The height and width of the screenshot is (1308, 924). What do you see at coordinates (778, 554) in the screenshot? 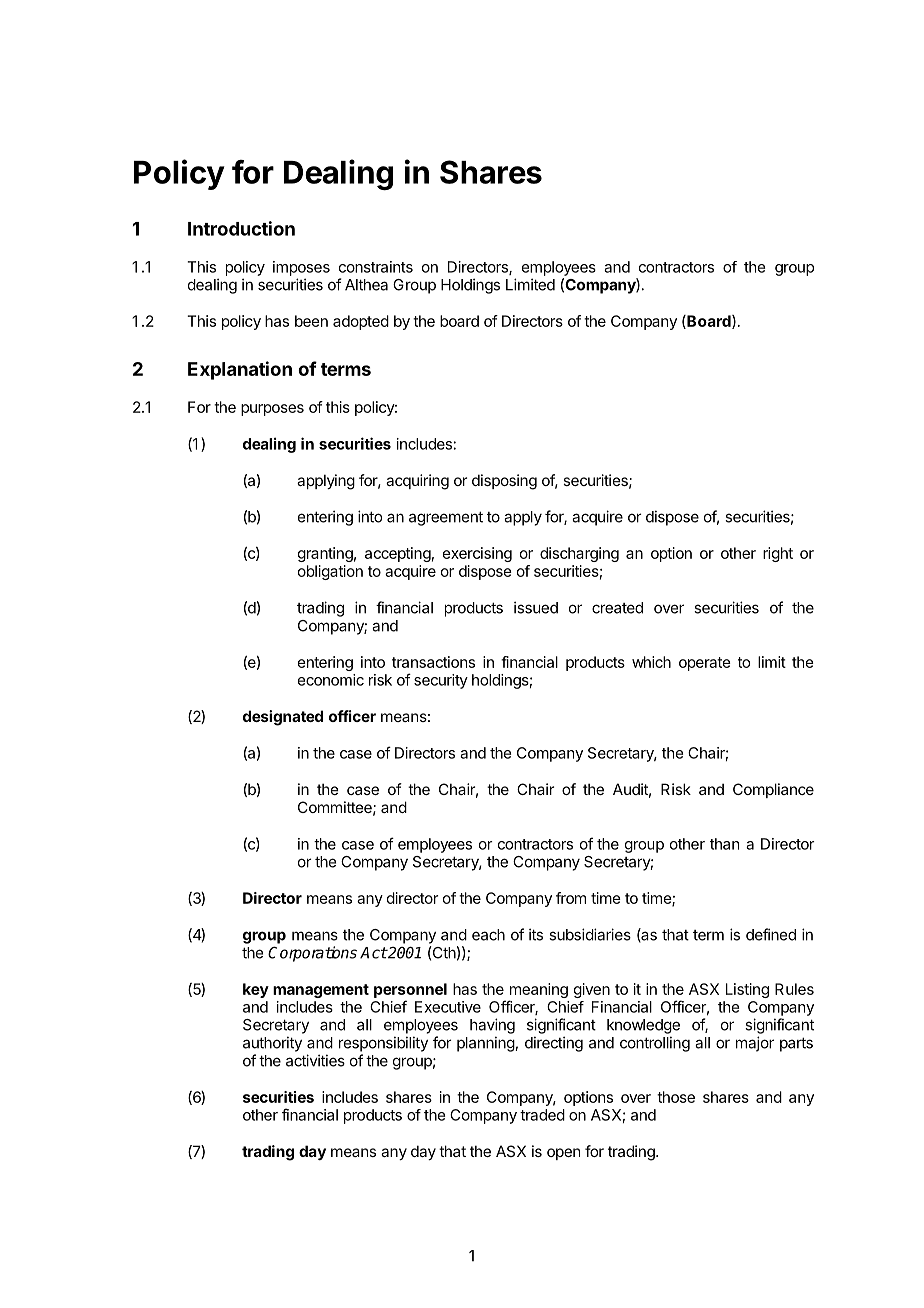
I see `right` at bounding box center [778, 554].
